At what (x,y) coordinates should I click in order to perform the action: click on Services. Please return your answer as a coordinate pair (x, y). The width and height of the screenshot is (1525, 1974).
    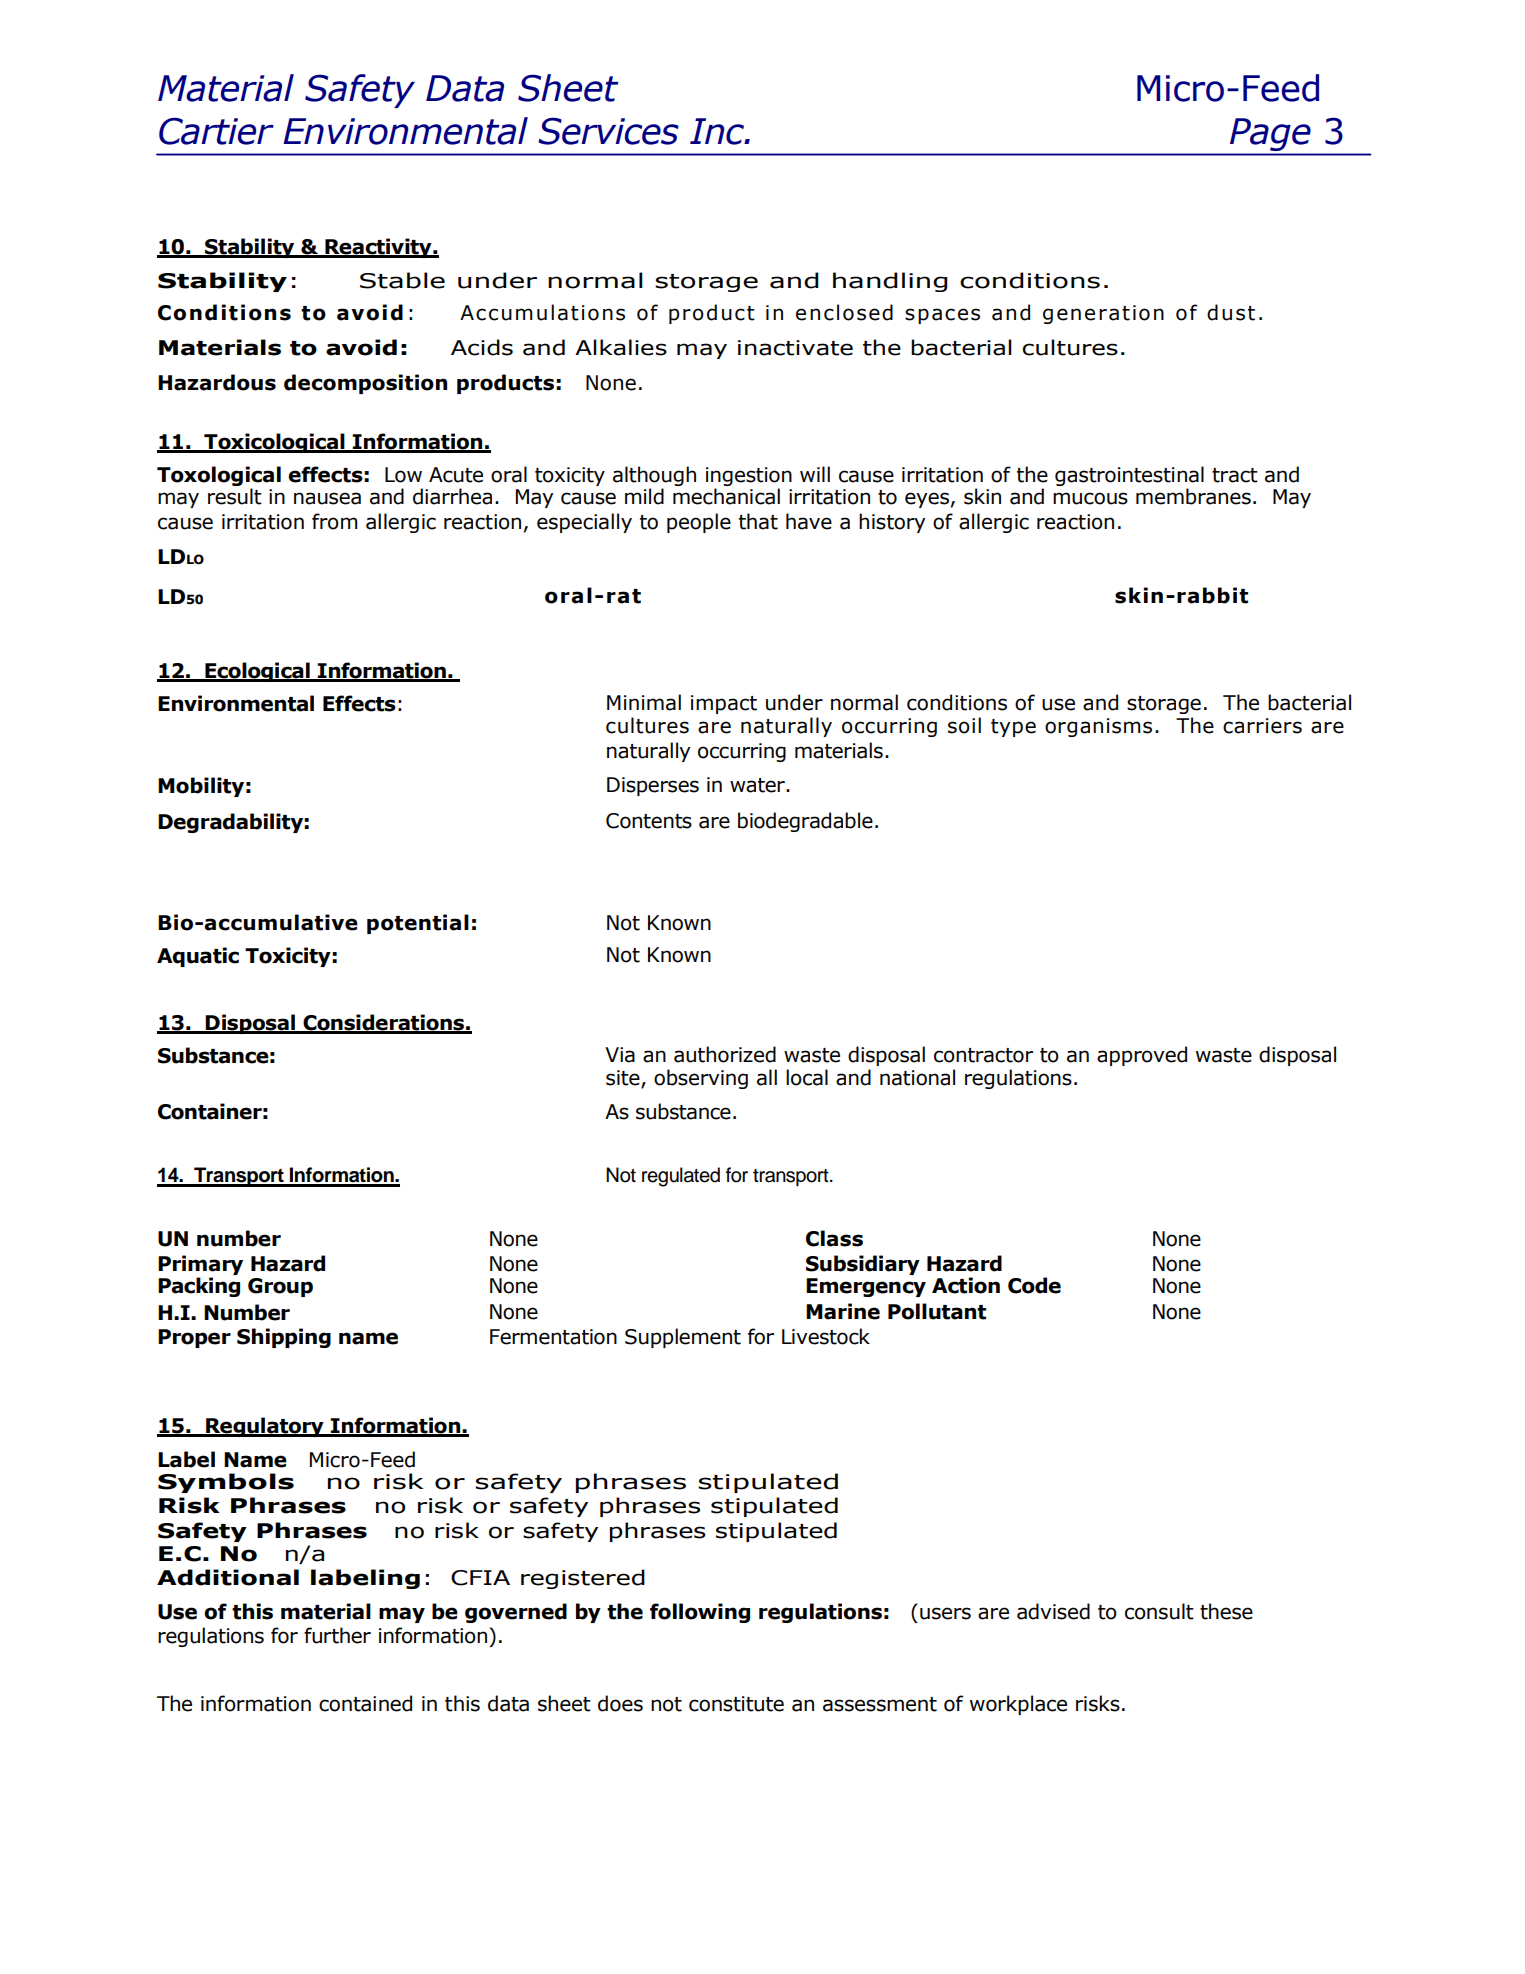
    Looking at the image, I should click on (608, 131).
